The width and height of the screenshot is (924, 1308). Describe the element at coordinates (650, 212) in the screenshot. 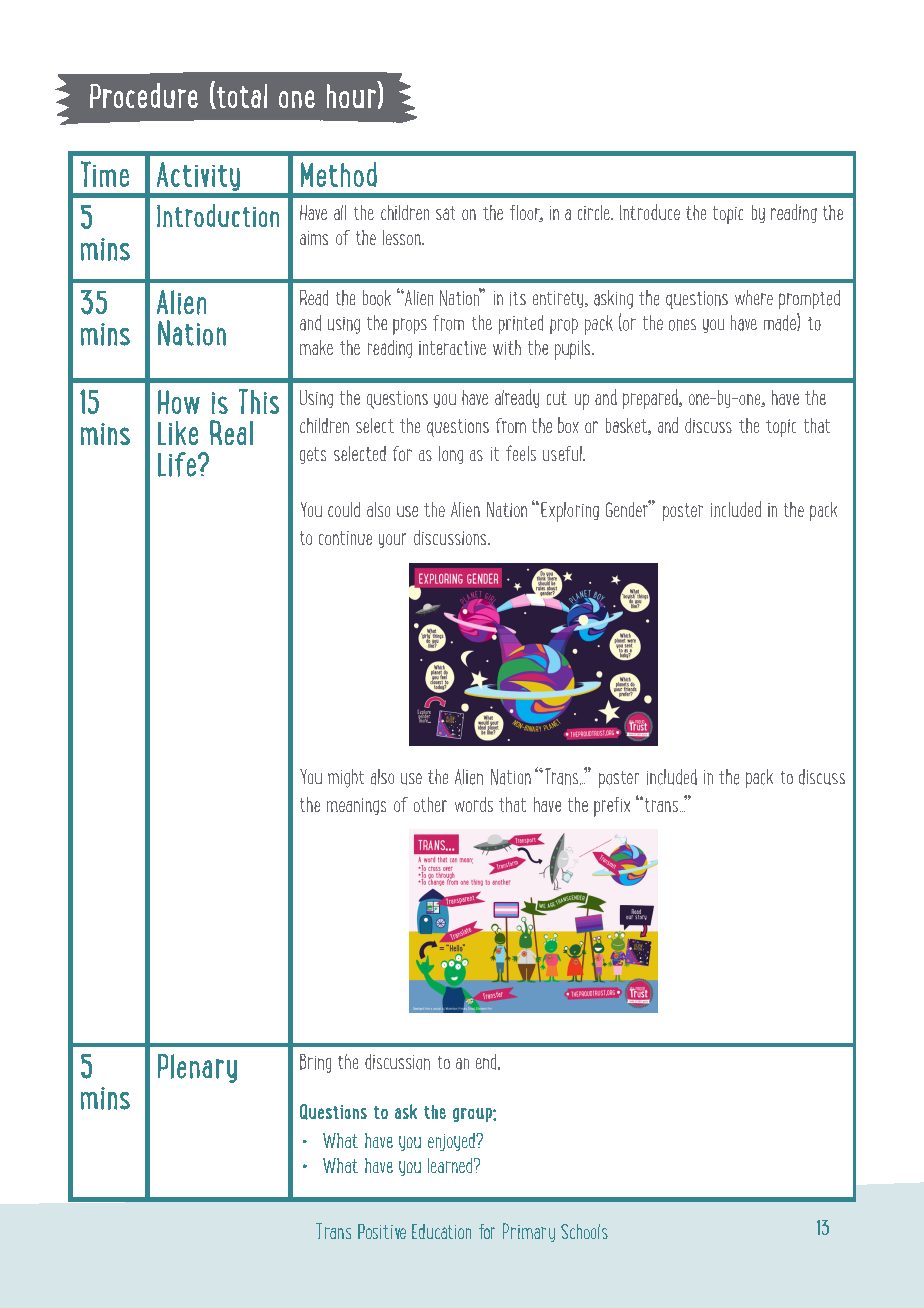

I see `Introduce` at that location.
